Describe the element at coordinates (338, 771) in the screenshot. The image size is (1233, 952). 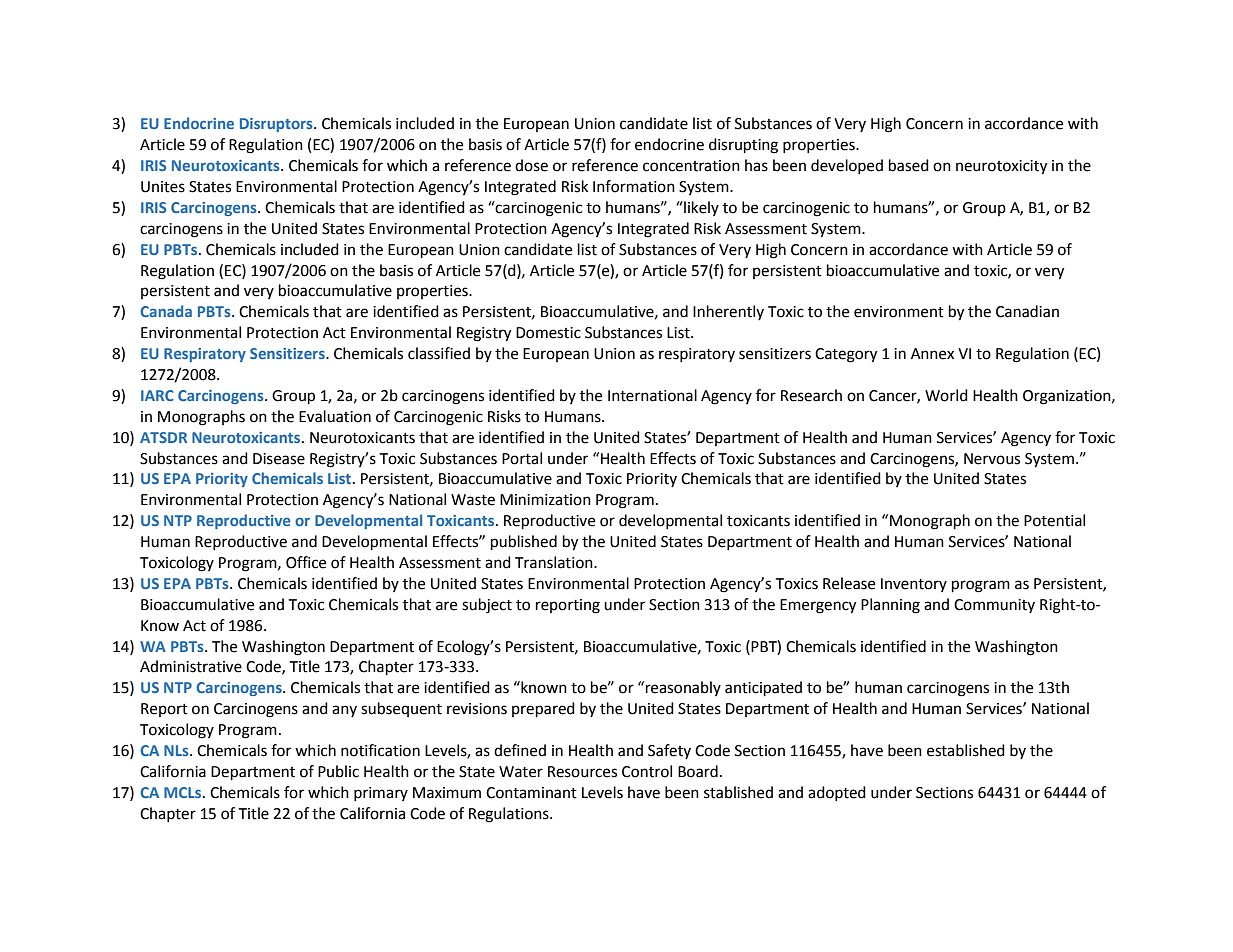
I see `Public` at that location.
